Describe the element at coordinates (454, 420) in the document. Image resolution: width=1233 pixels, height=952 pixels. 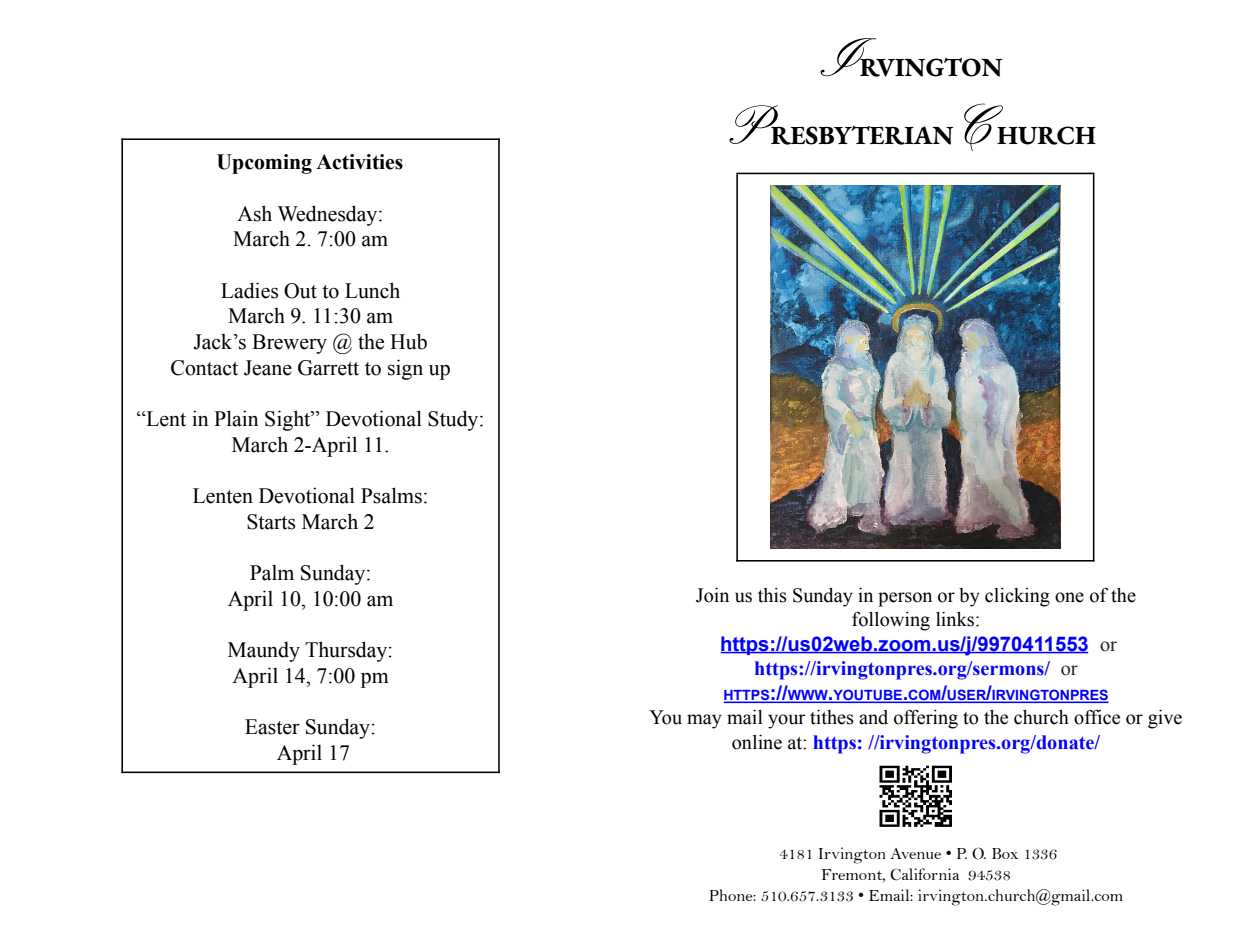
I see `Study` at that location.
